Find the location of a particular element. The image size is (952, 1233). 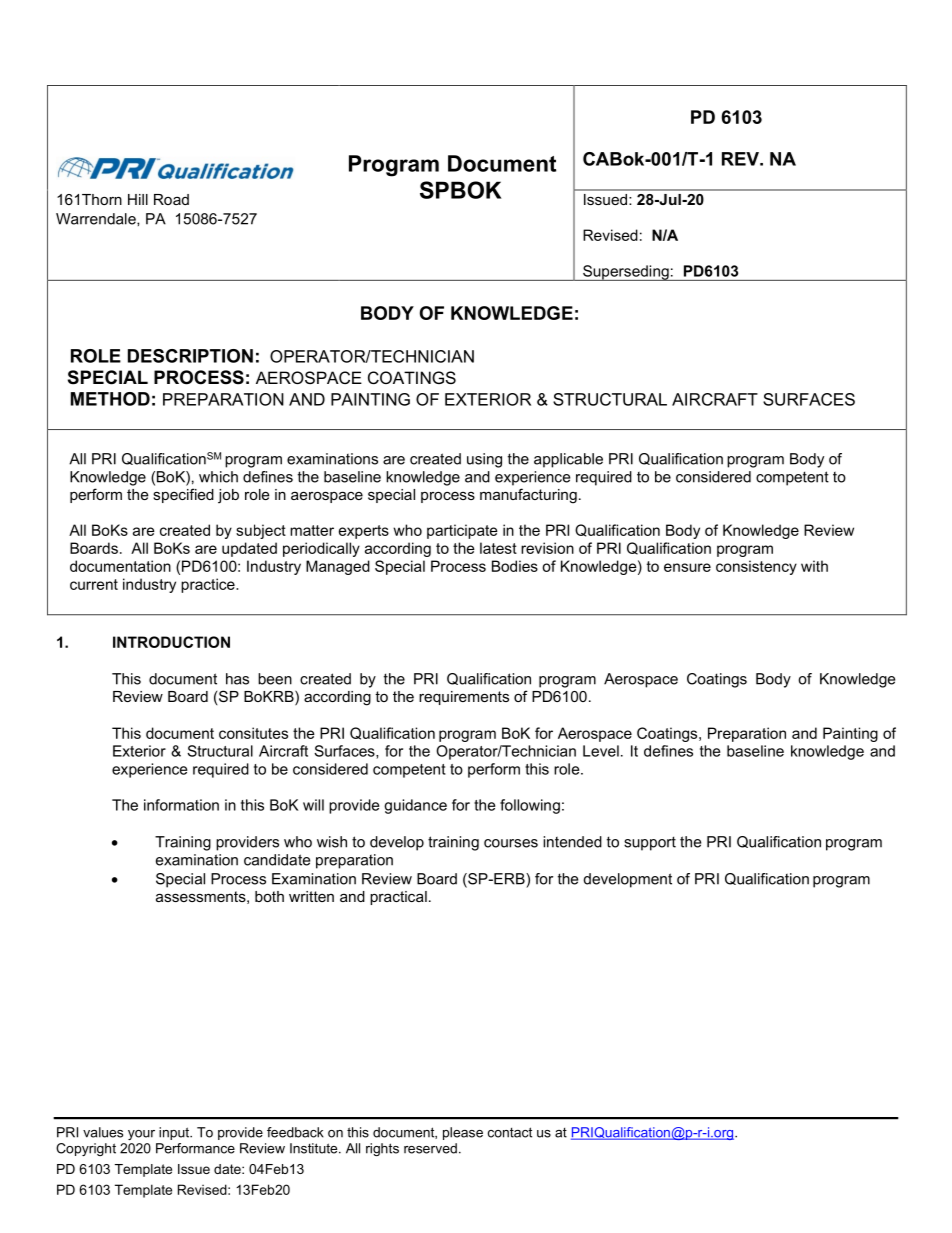

both is located at coordinates (269, 896).
